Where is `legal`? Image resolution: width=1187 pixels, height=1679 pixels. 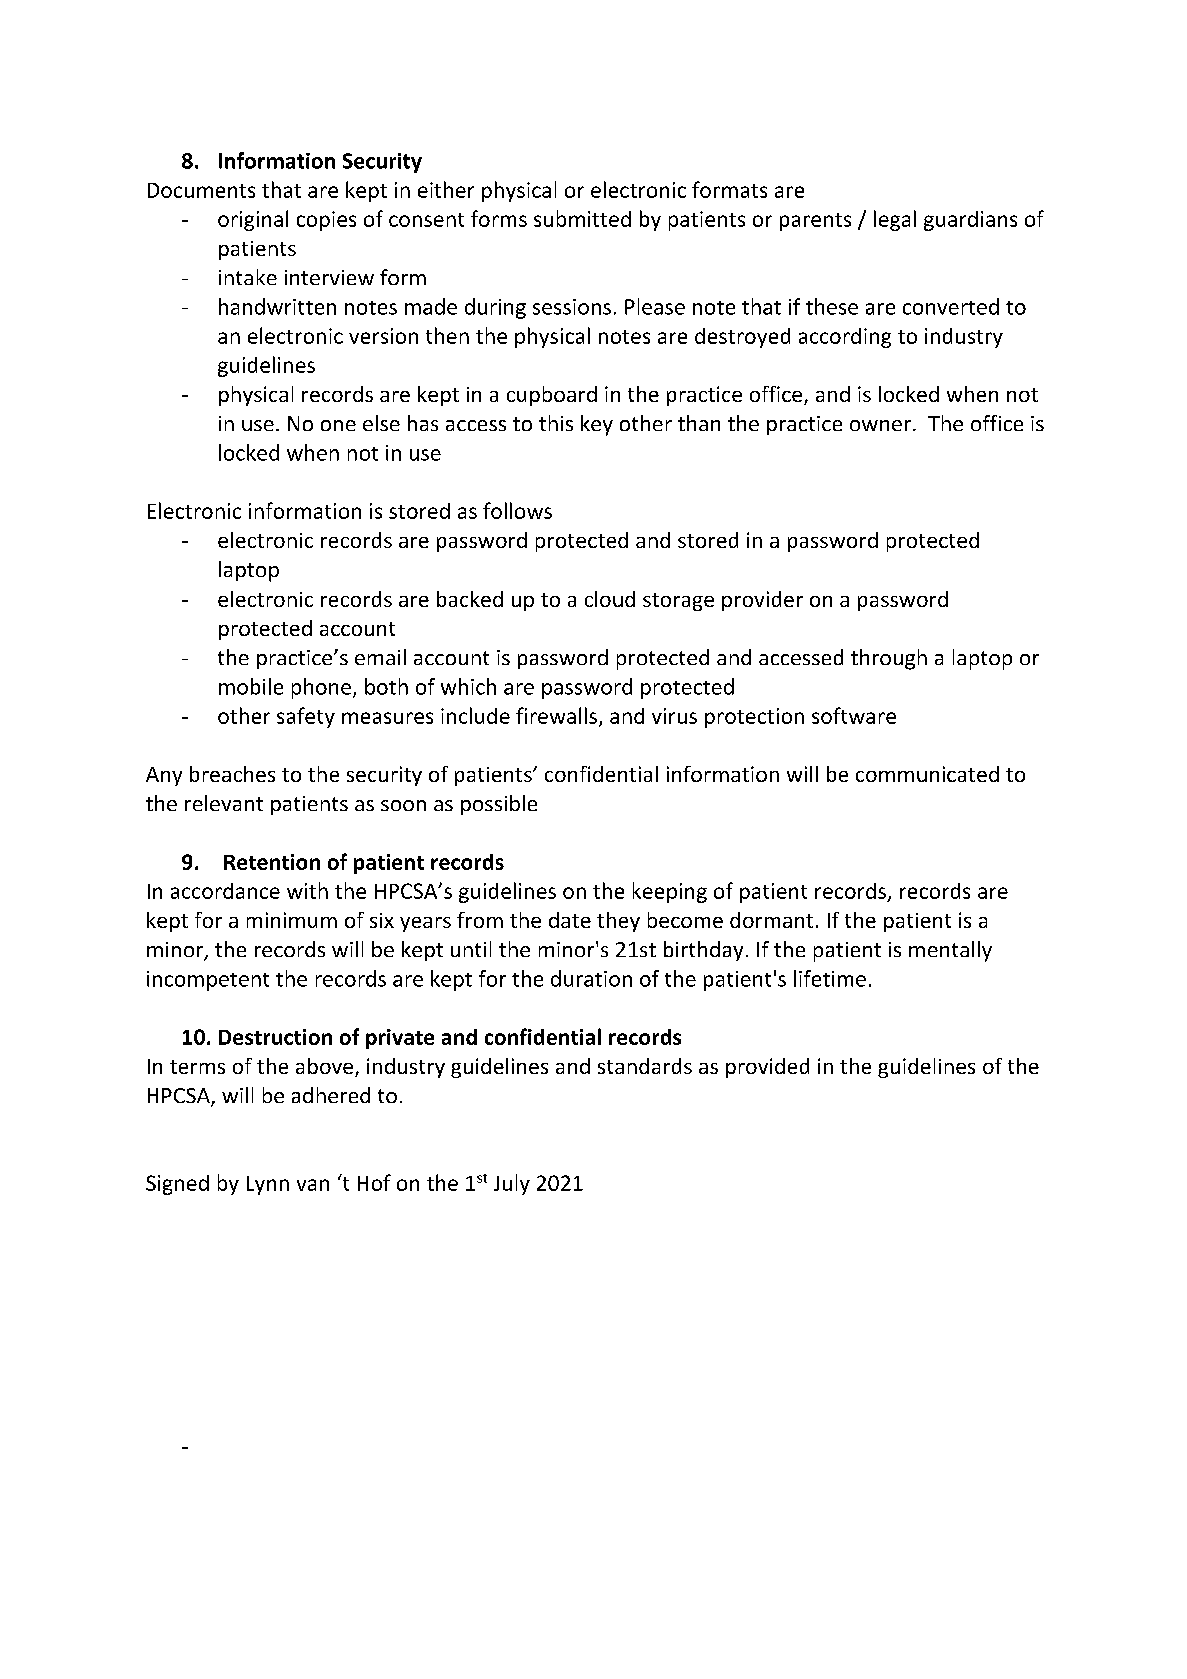
legal is located at coordinates (895, 220).
